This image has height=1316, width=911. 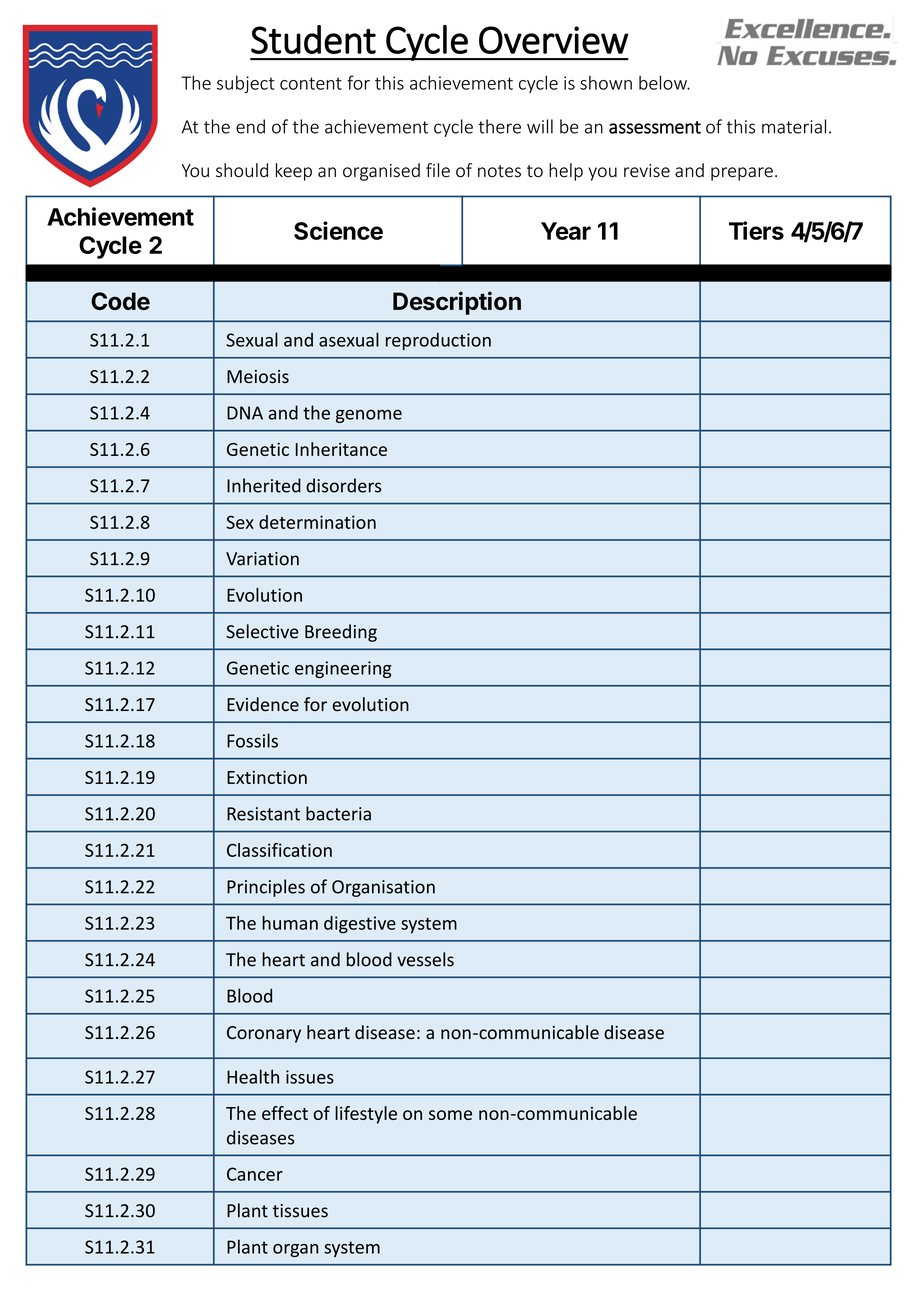 What do you see at coordinates (756, 230) in the image?
I see `Tiers` at bounding box center [756, 230].
